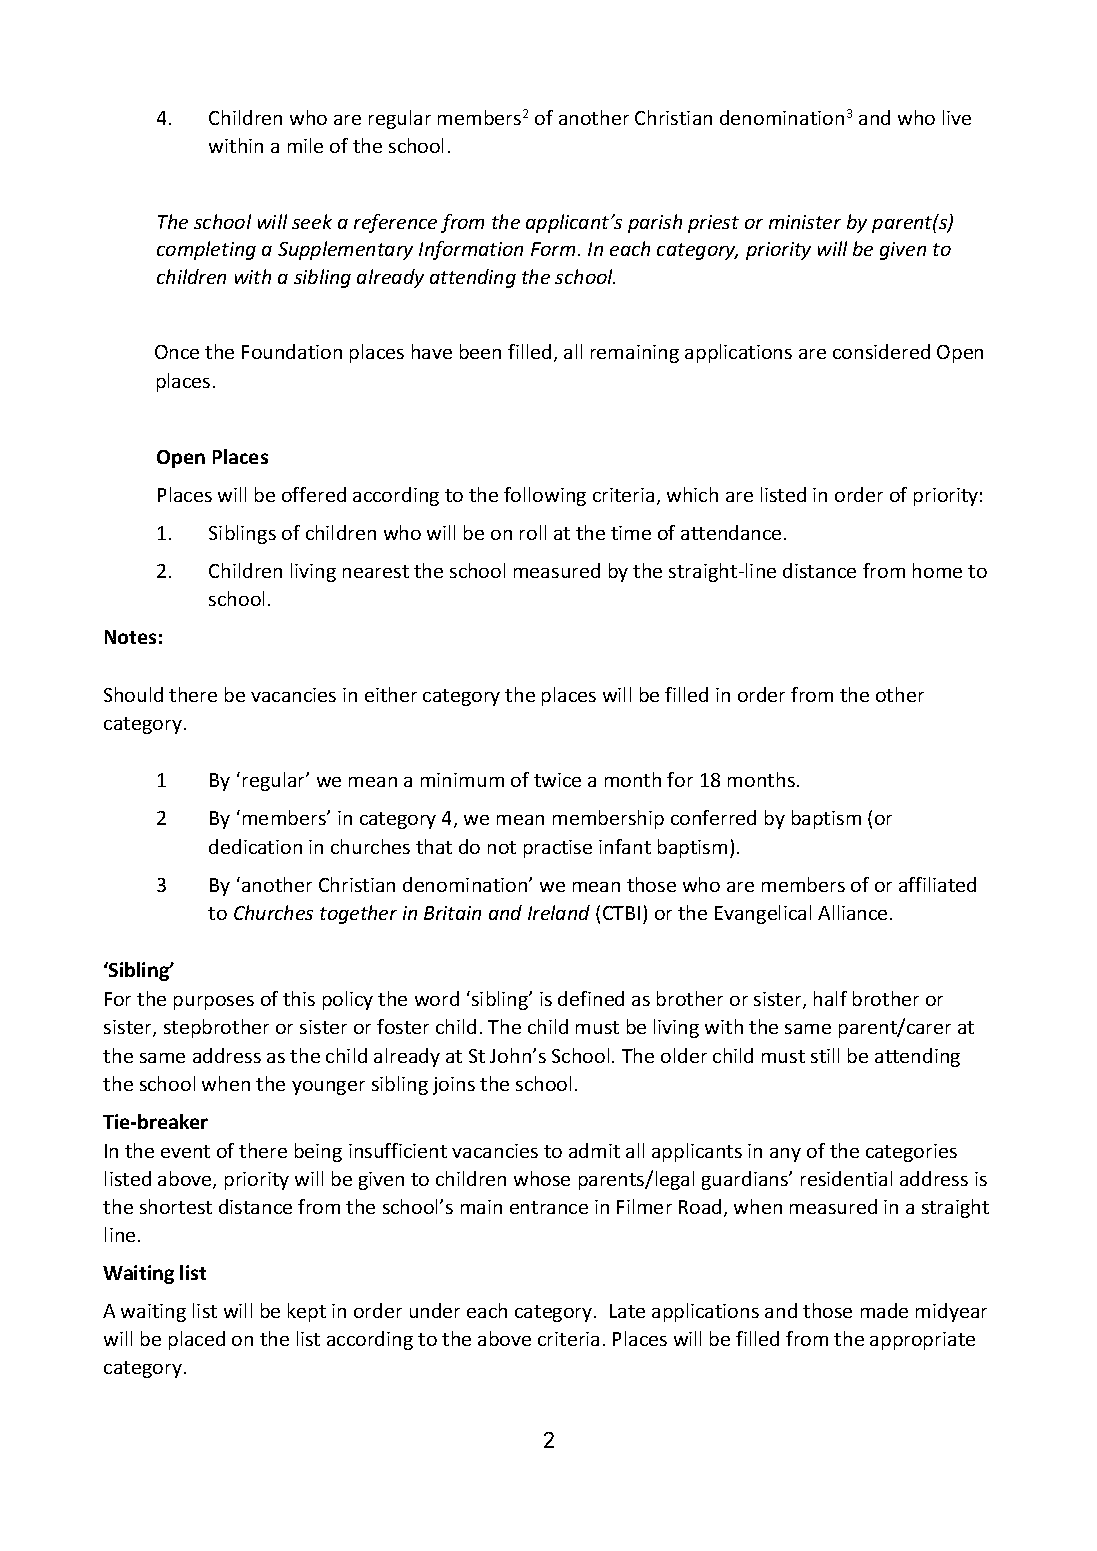  Describe the element at coordinates (627, 1311) in the screenshot. I see `Late` at that location.
